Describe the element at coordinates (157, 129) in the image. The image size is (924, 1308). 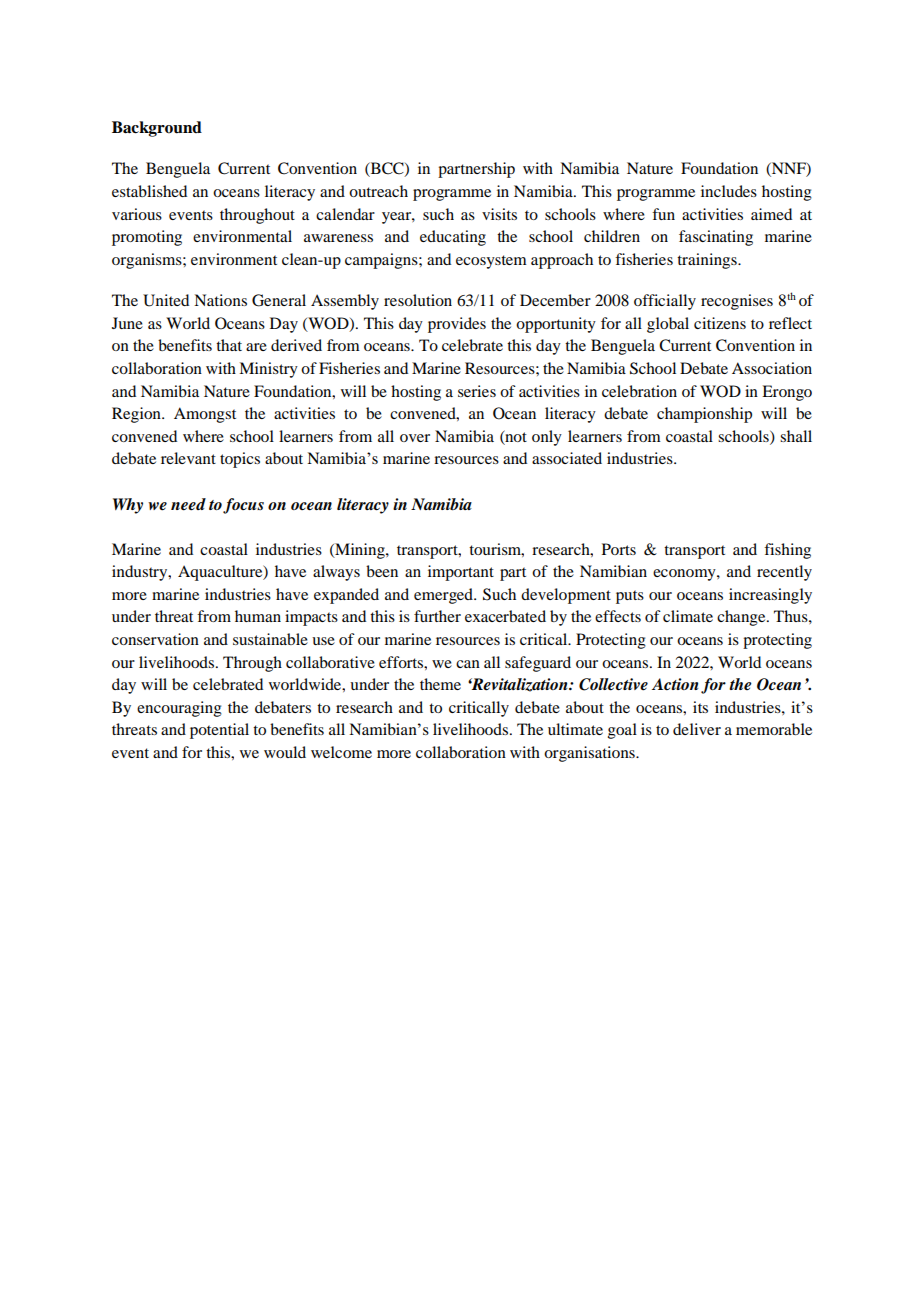
I see `Background` at that location.
